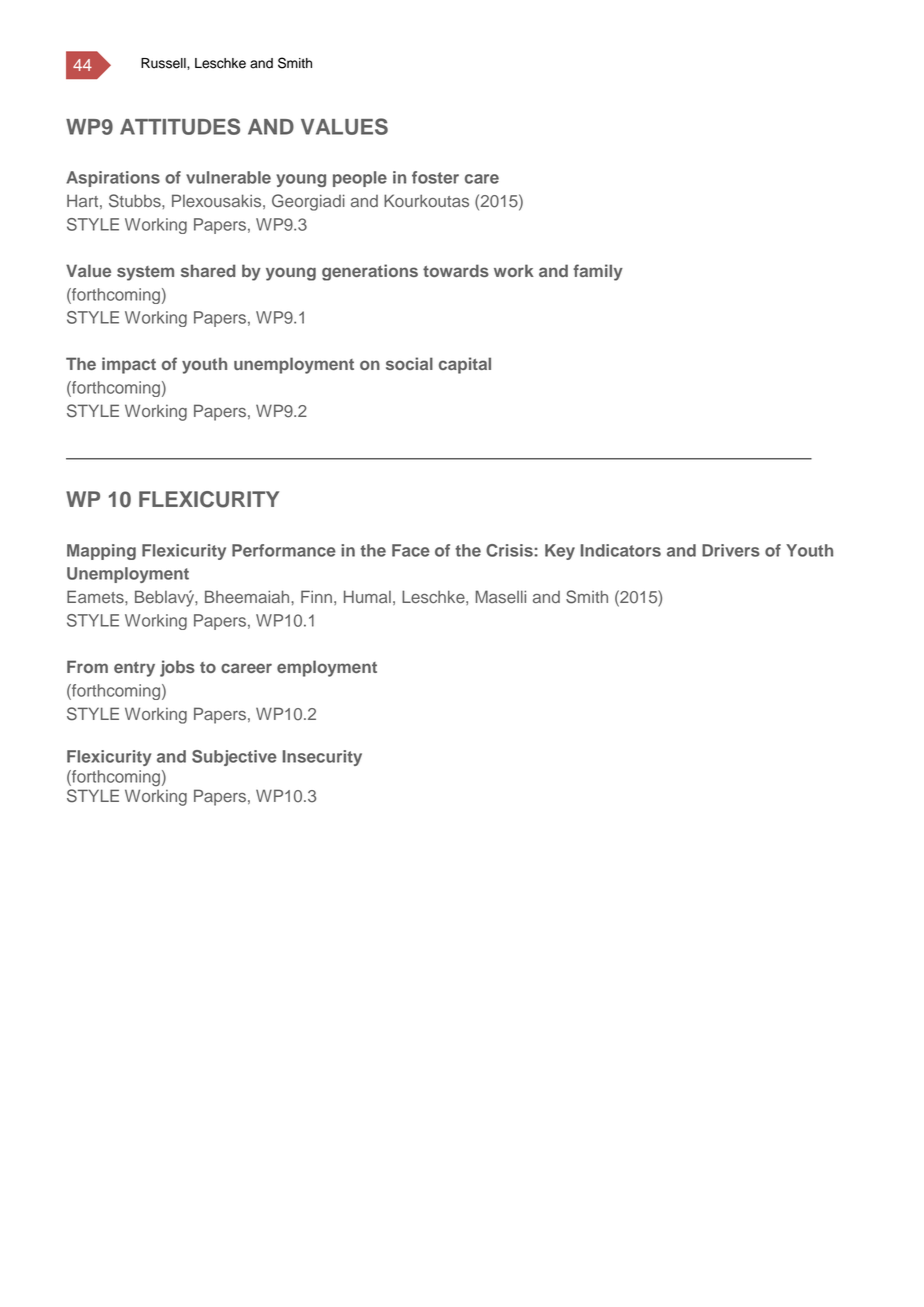 The width and height of the screenshot is (924, 1307). What do you see at coordinates (129, 365) in the screenshot?
I see `impact` at bounding box center [129, 365].
